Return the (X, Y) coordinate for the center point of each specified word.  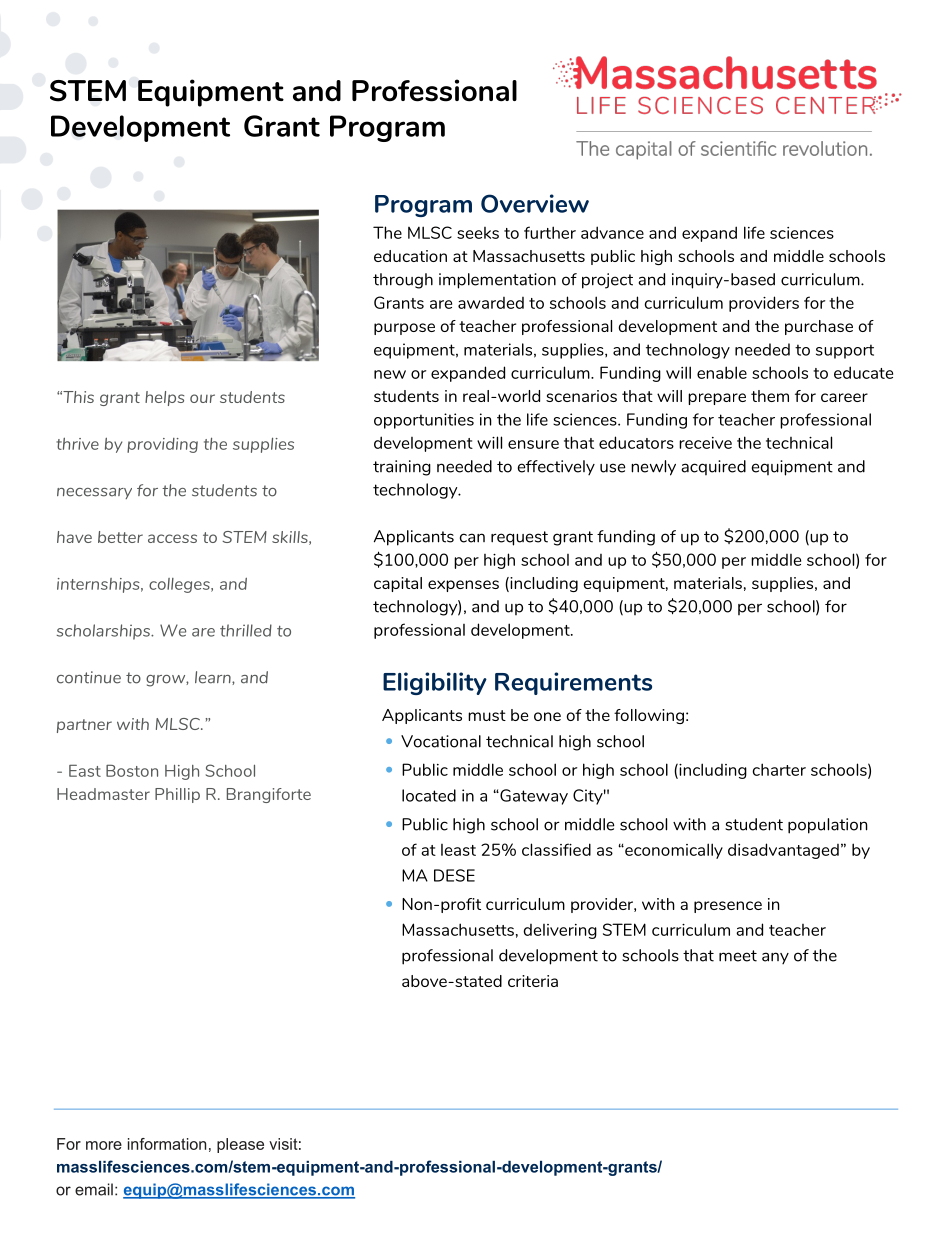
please (240, 1145)
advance (612, 232)
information (167, 1144)
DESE (454, 875)
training (402, 468)
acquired (713, 467)
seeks (478, 233)
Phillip (177, 795)
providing (162, 445)
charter (779, 769)
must (487, 715)
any (775, 958)
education (410, 256)
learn (214, 678)
